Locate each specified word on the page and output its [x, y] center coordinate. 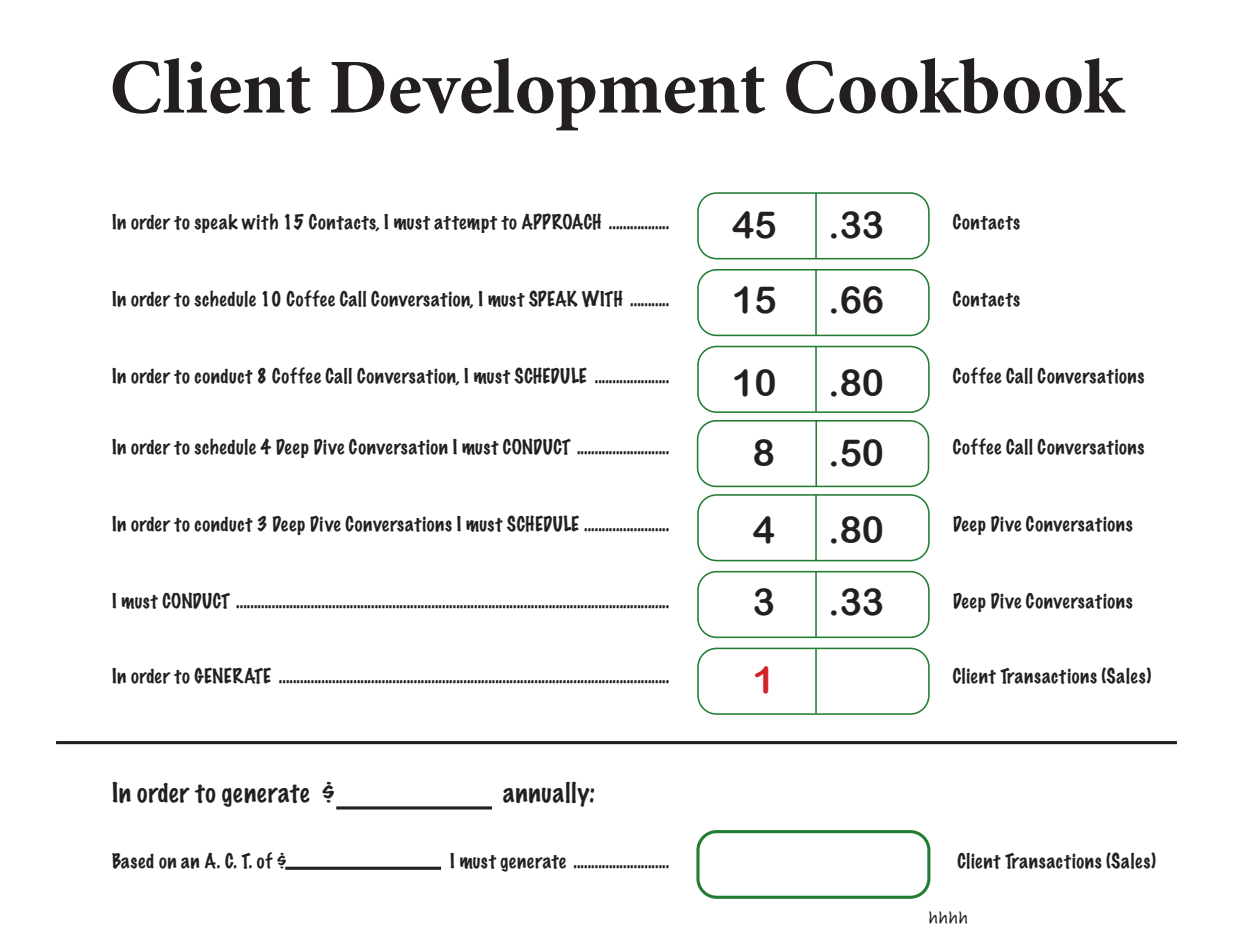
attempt [466, 224]
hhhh [948, 917]
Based [133, 861]
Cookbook [956, 86]
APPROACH [561, 221]
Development [548, 94]
